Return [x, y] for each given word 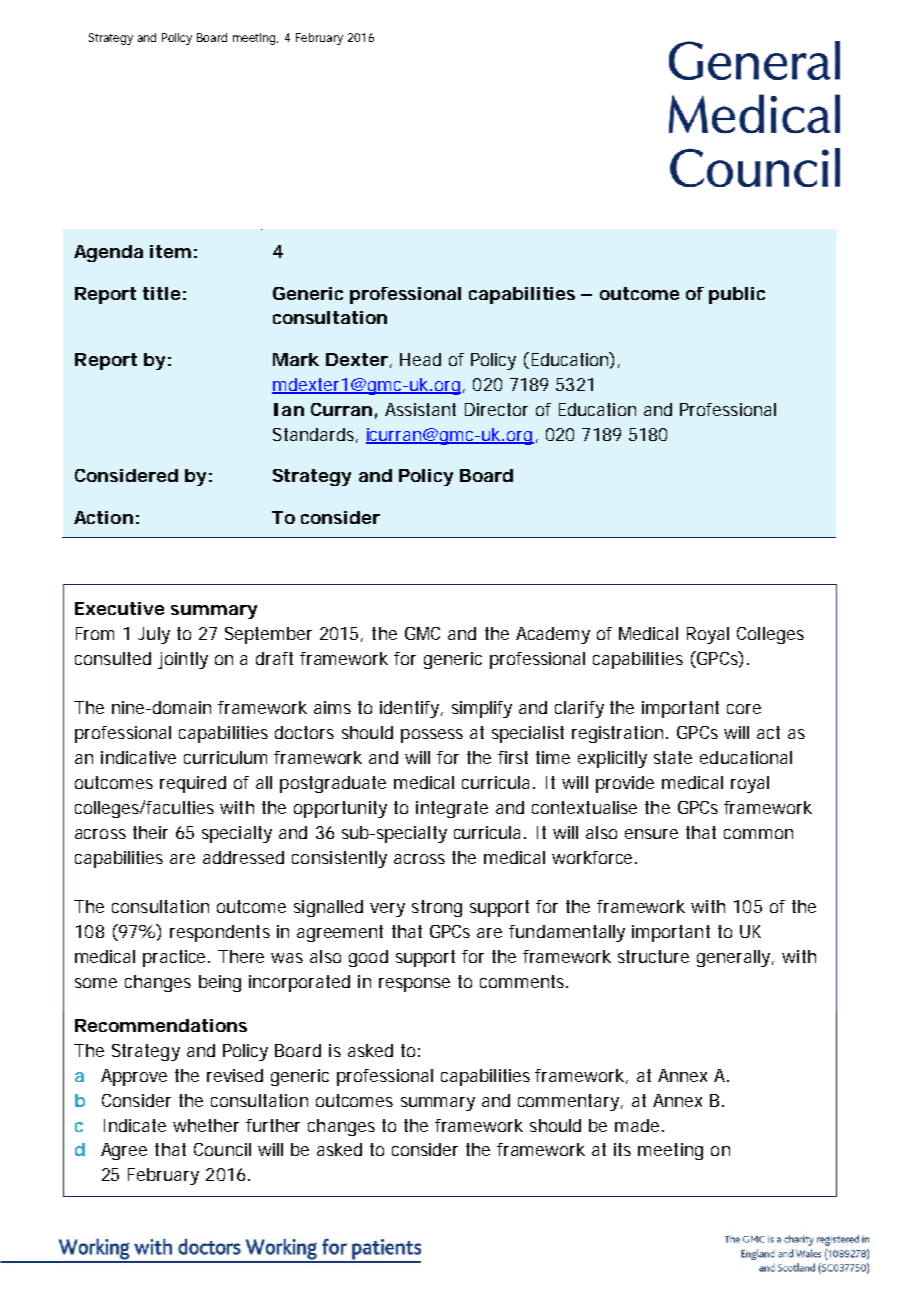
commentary [570, 1102]
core [744, 709]
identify [411, 709]
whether [206, 1125]
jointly [183, 660]
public [737, 295]
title [161, 293]
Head [420, 359]
